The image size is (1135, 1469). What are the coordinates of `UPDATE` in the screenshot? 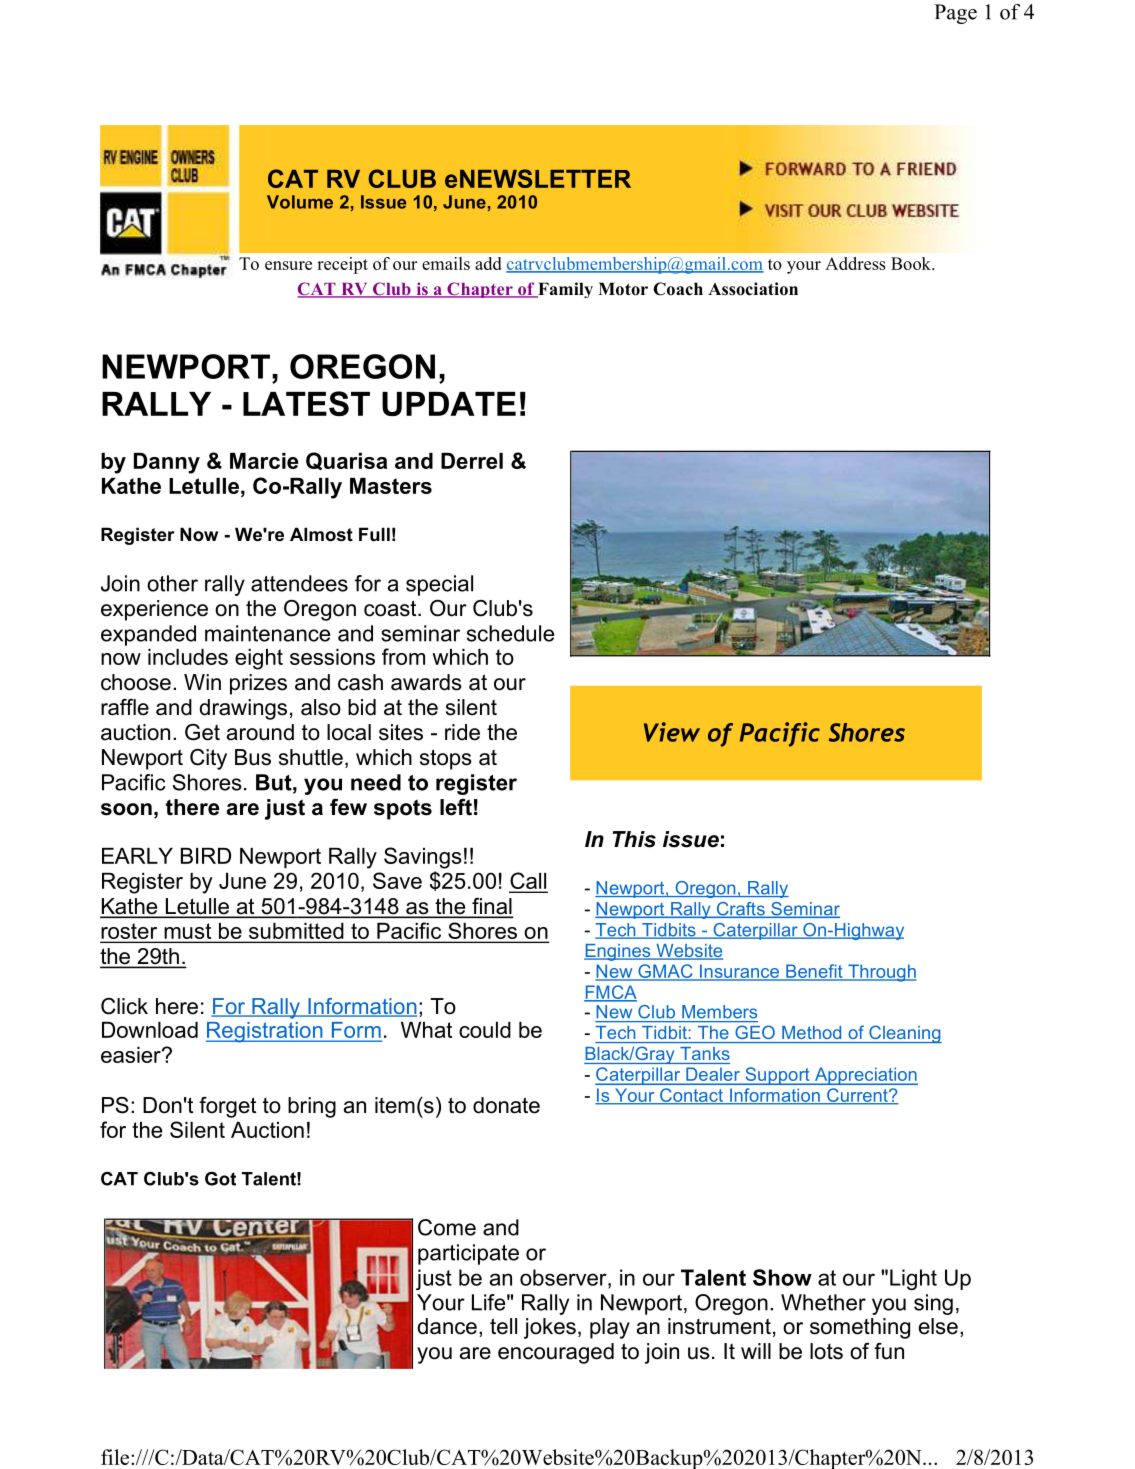 It's located at (449, 404).
